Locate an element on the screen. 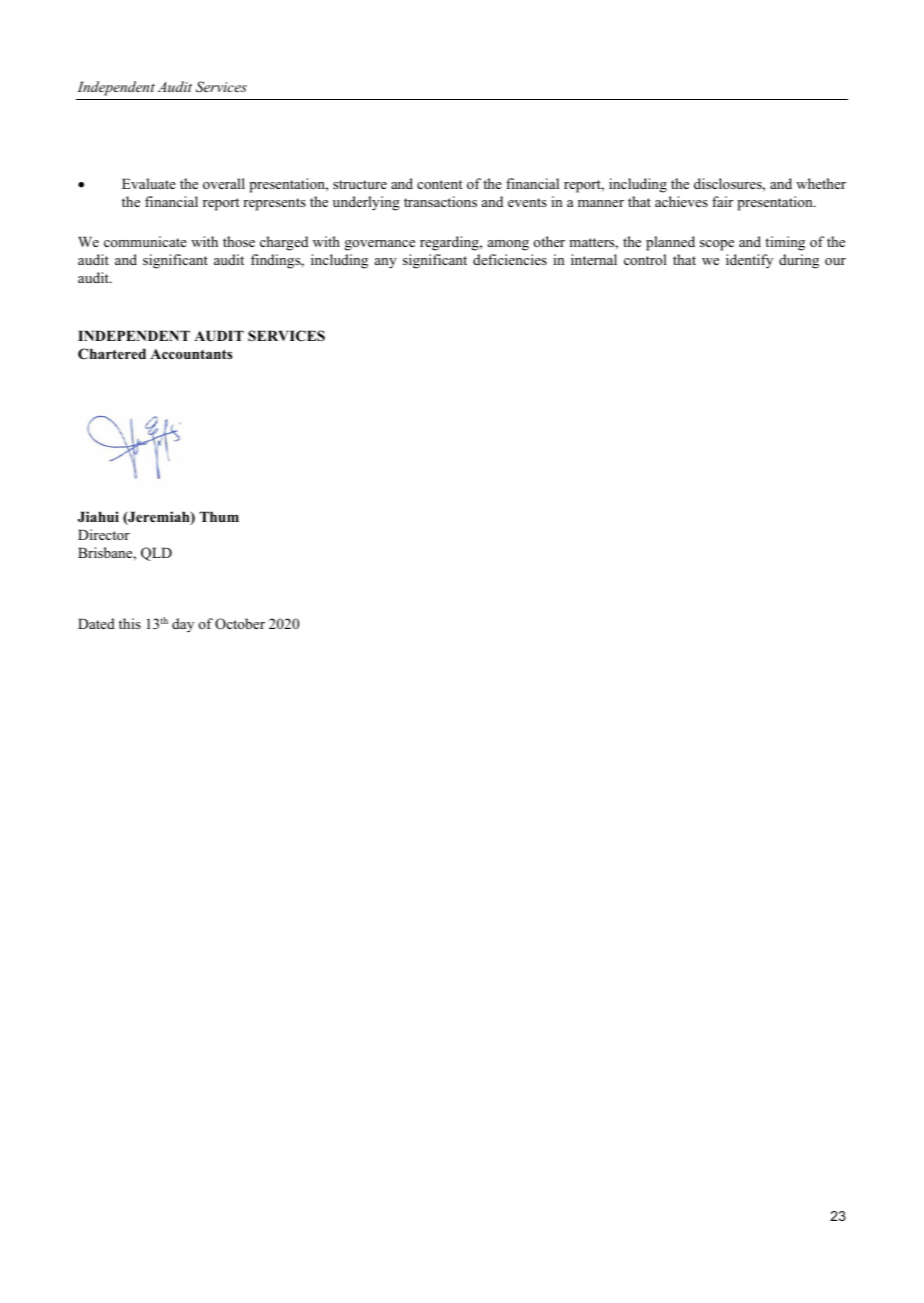 Image resolution: width=924 pixels, height=1303 pixels. Evaluate is located at coordinates (149, 183).
